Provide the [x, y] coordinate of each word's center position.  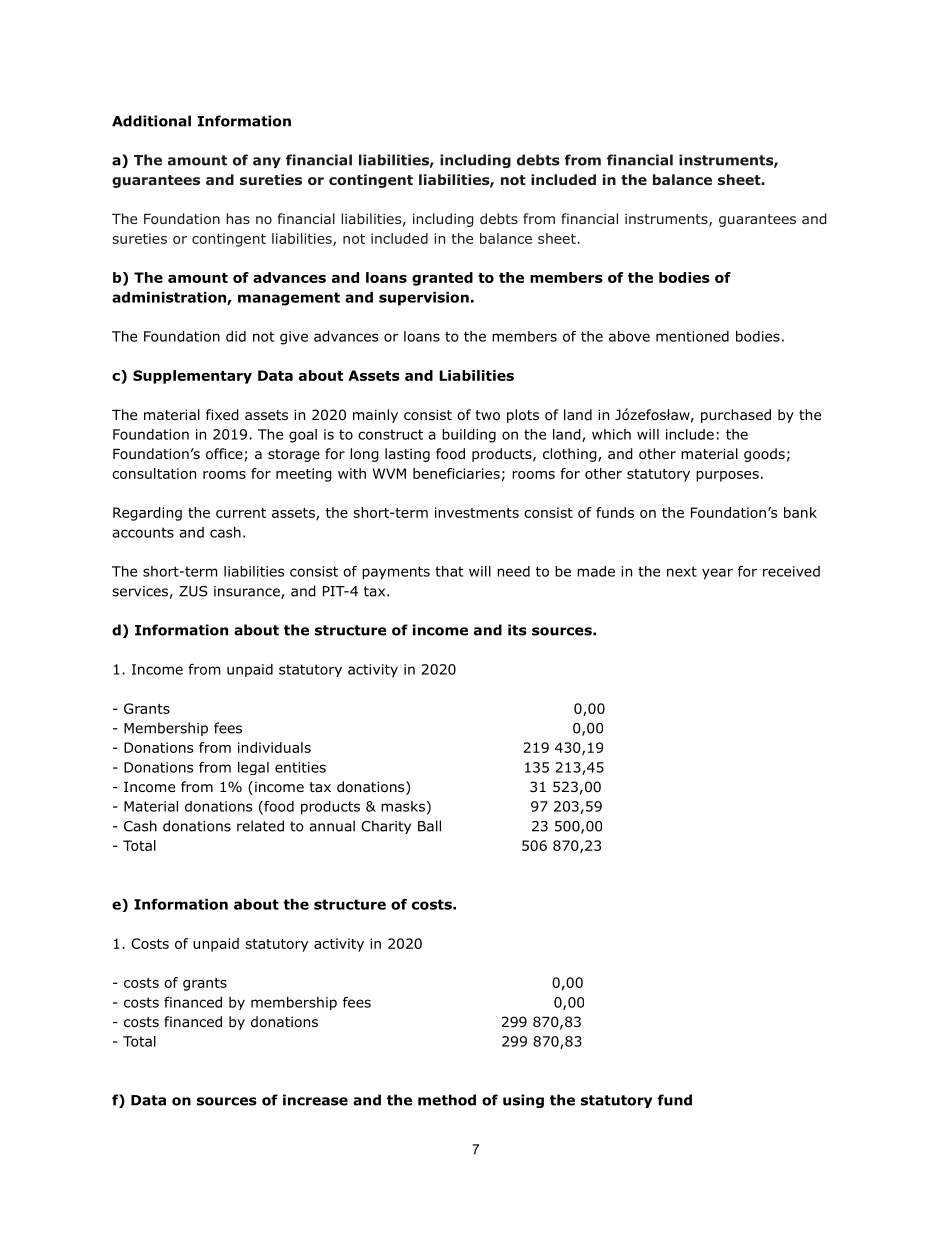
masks [403, 806]
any [267, 162]
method [447, 1100]
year [717, 574]
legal [253, 768]
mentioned [692, 336]
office [224, 454]
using [523, 1101]
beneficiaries [456, 473]
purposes [727, 476]
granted [442, 279]
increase [315, 1100]
